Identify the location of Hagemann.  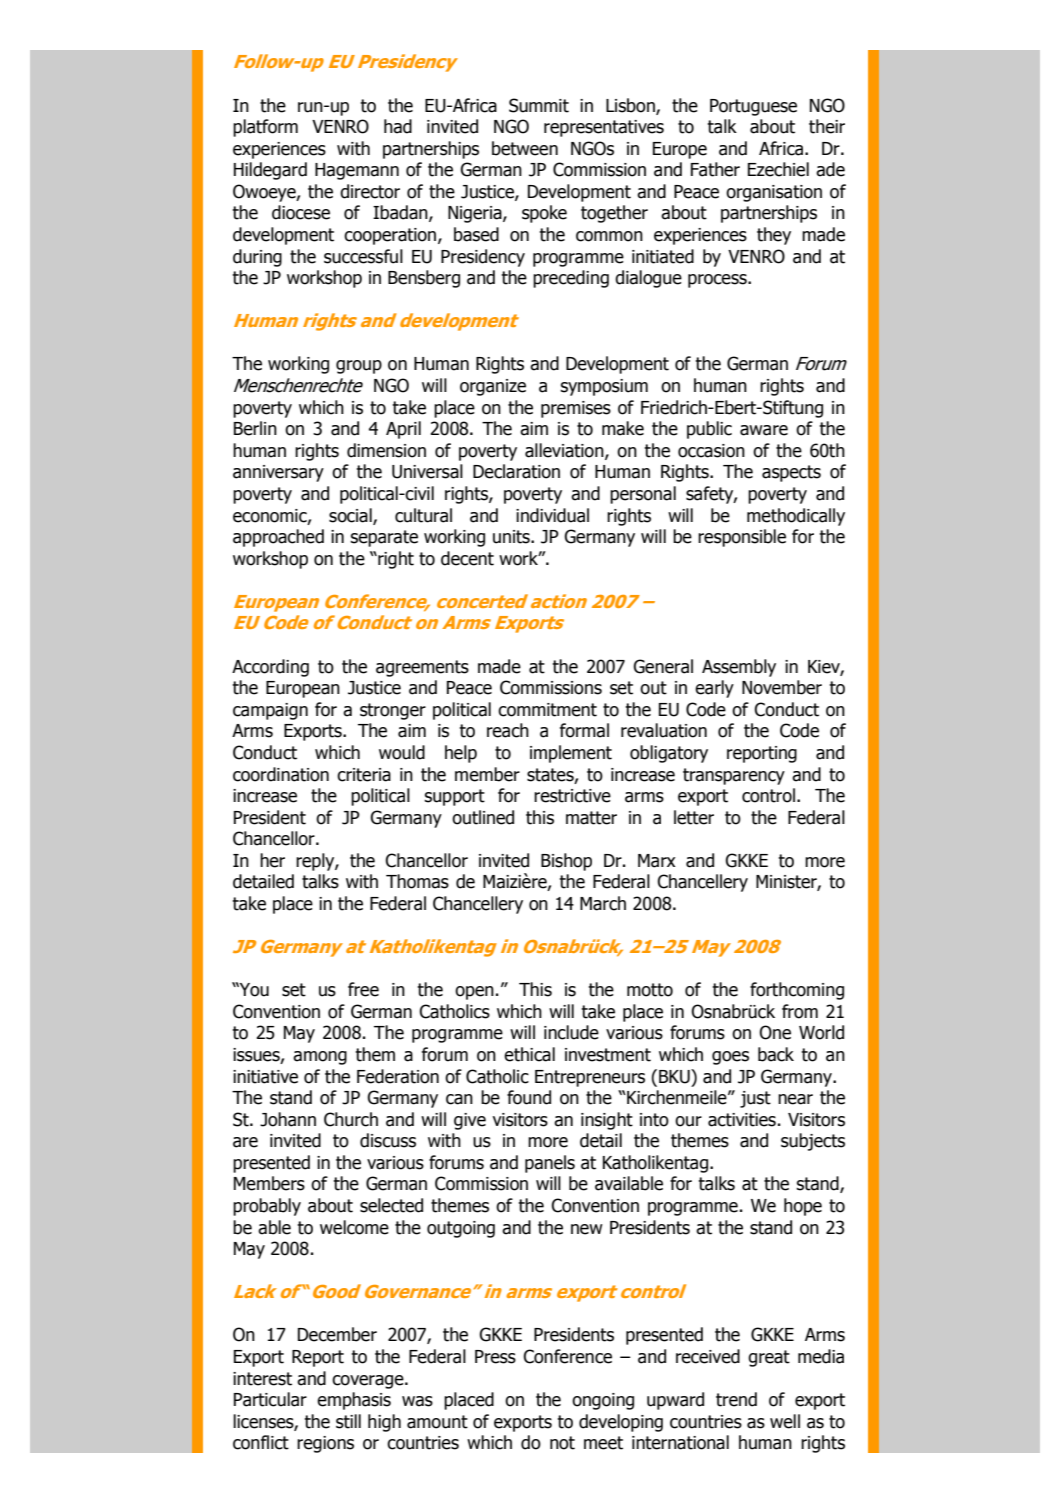
(357, 171).
